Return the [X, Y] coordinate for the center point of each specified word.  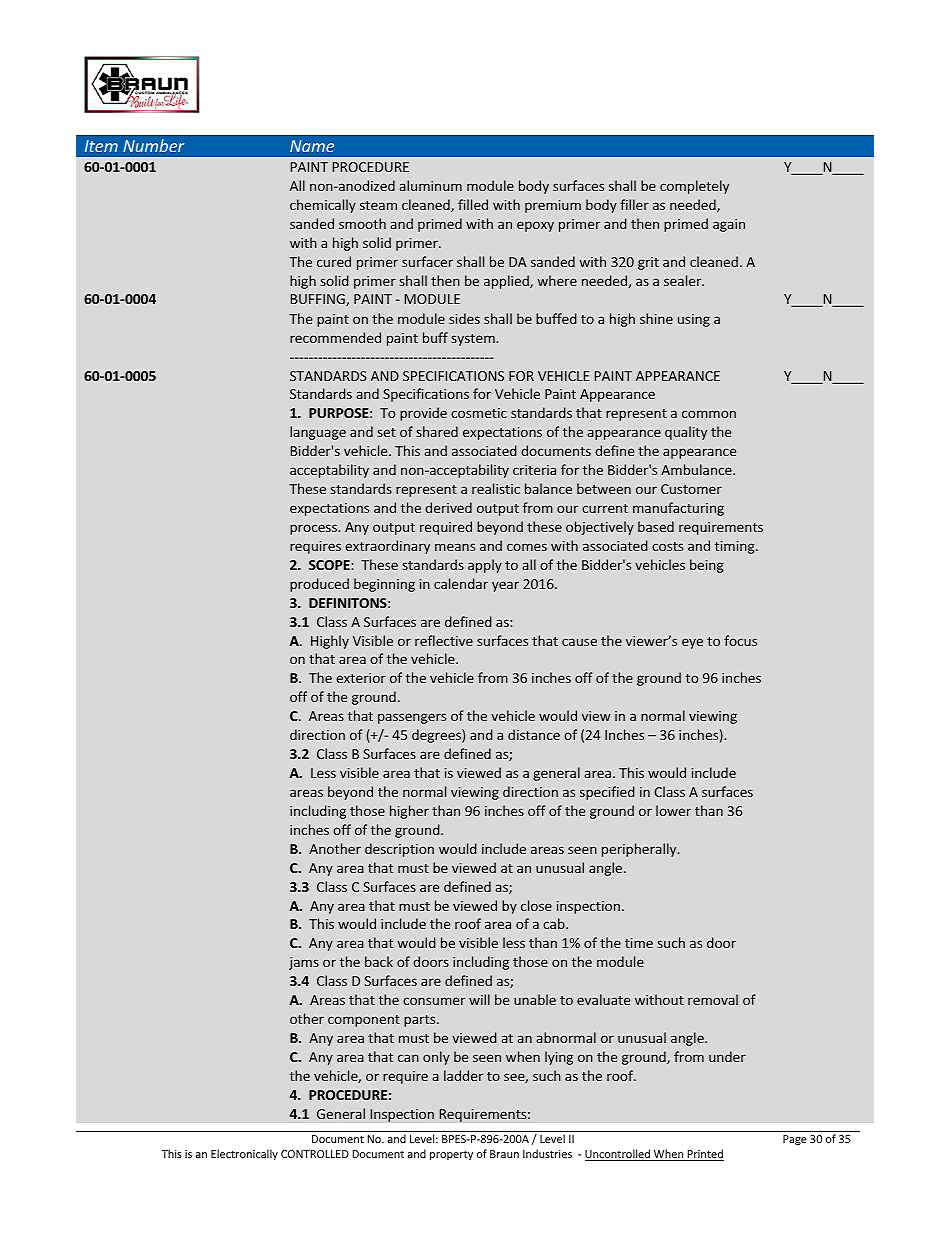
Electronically [244, 1154]
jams [304, 963]
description [399, 850]
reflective [444, 640]
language [318, 433]
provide [423, 414]
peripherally [640, 850]
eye [692, 643]
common [709, 414]
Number [153, 145]
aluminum [431, 185]
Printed [704, 1155]
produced [319, 585]
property [451, 1155]
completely [694, 187]
